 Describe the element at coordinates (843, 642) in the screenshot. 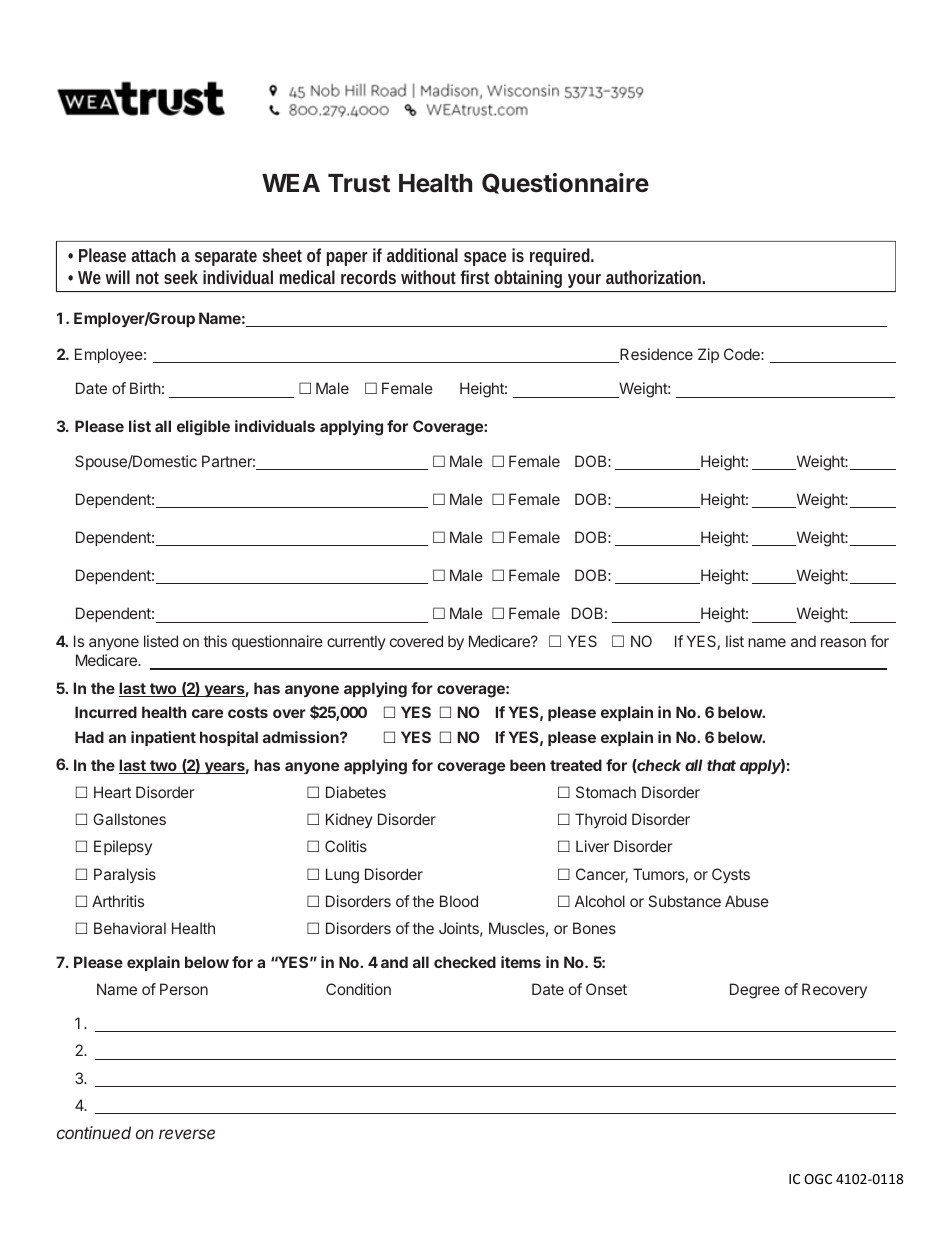

I see `reason` at that location.
